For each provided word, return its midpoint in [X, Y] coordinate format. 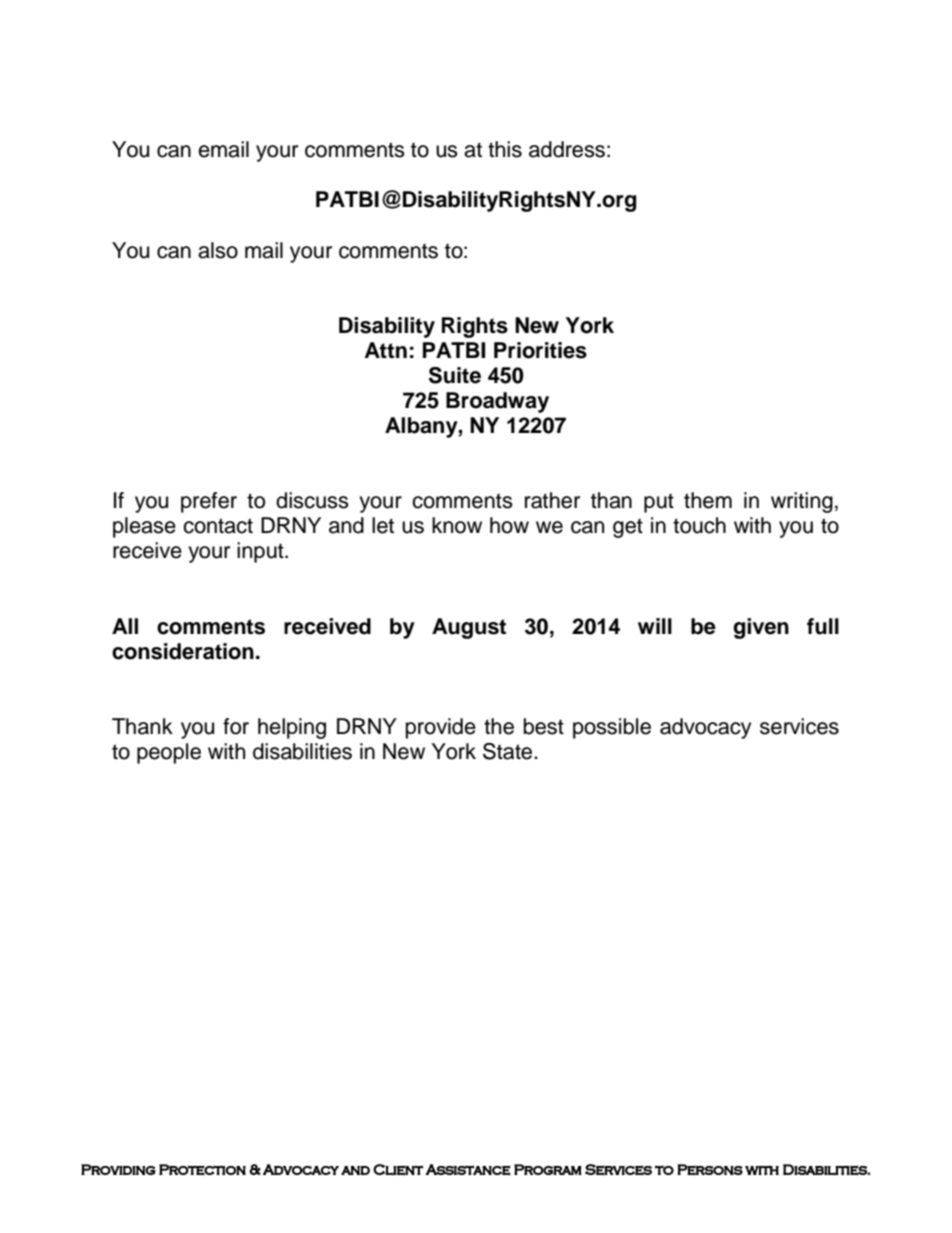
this [505, 149]
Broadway [497, 402]
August [469, 628]
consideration [183, 651]
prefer [209, 502]
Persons [710, 1169]
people [169, 753]
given [761, 628]
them [708, 500]
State [509, 751]
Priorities [540, 350]
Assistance [468, 1170]
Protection [202, 1170]
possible [612, 728]
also [218, 250]
